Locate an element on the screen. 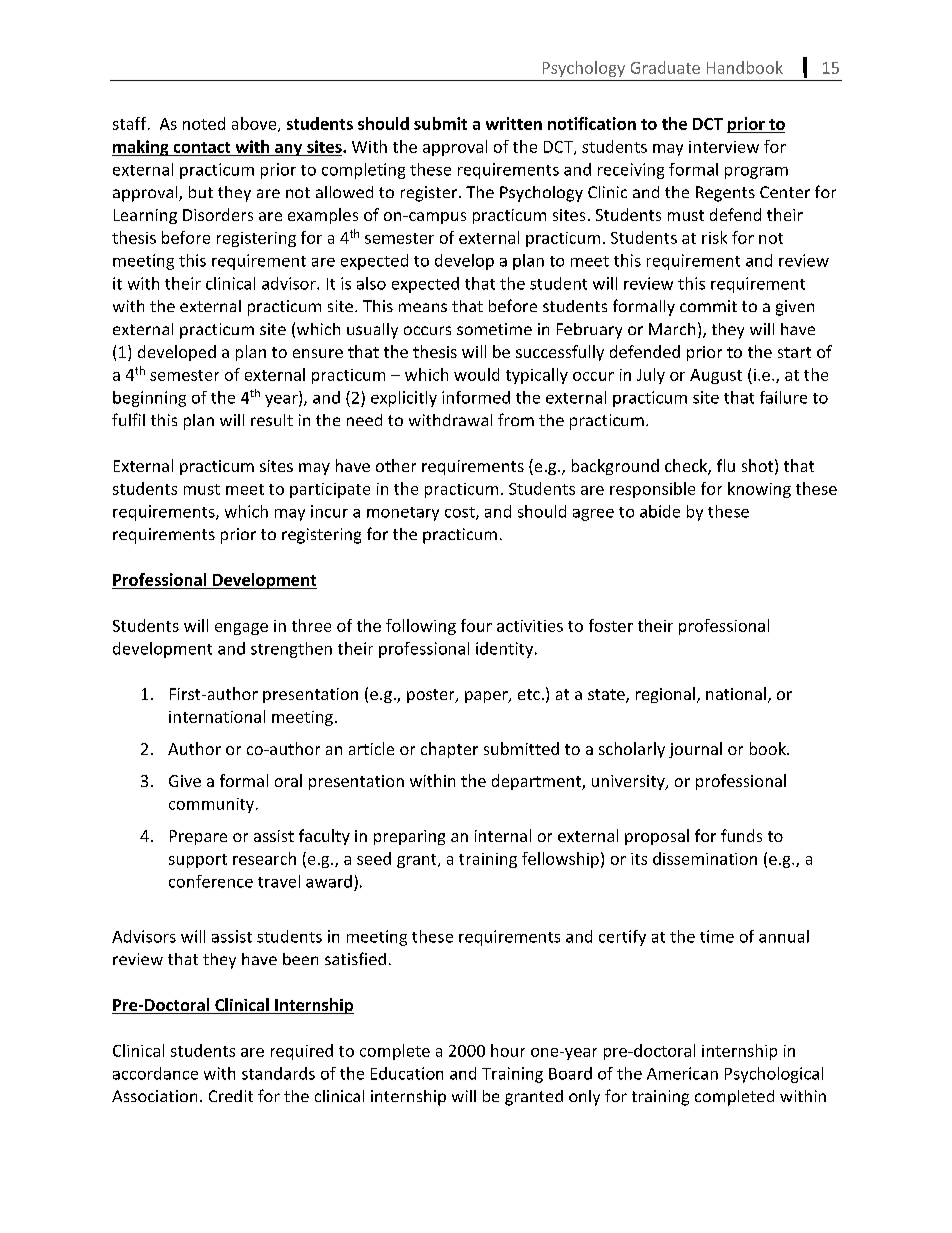  community is located at coordinates (211, 805).
